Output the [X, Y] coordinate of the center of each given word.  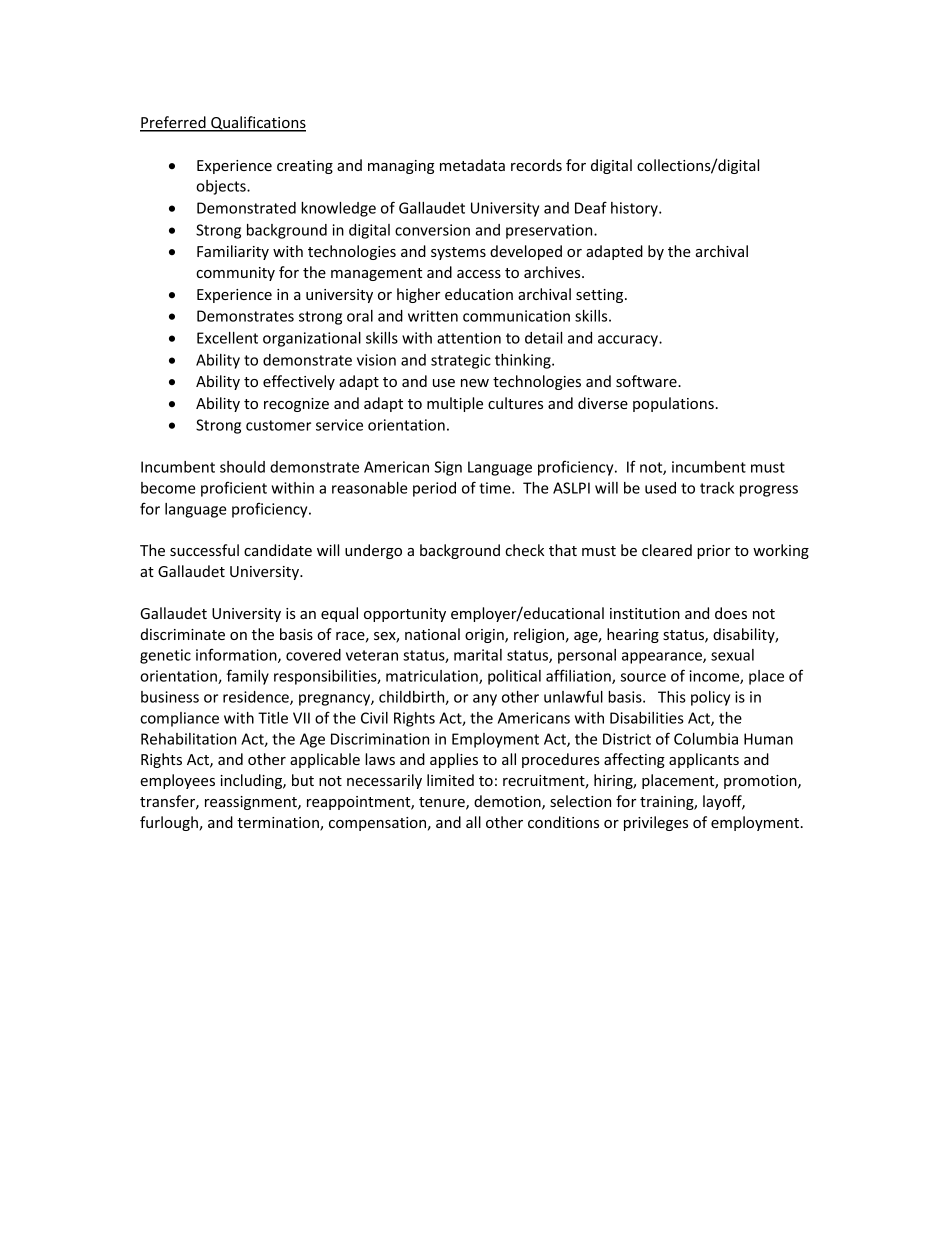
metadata [472, 165]
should [242, 467]
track [717, 488]
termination [279, 824]
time [496, 488]
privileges [656, 823]
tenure [443, 803]
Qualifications [257, 124]
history [635, 209]
